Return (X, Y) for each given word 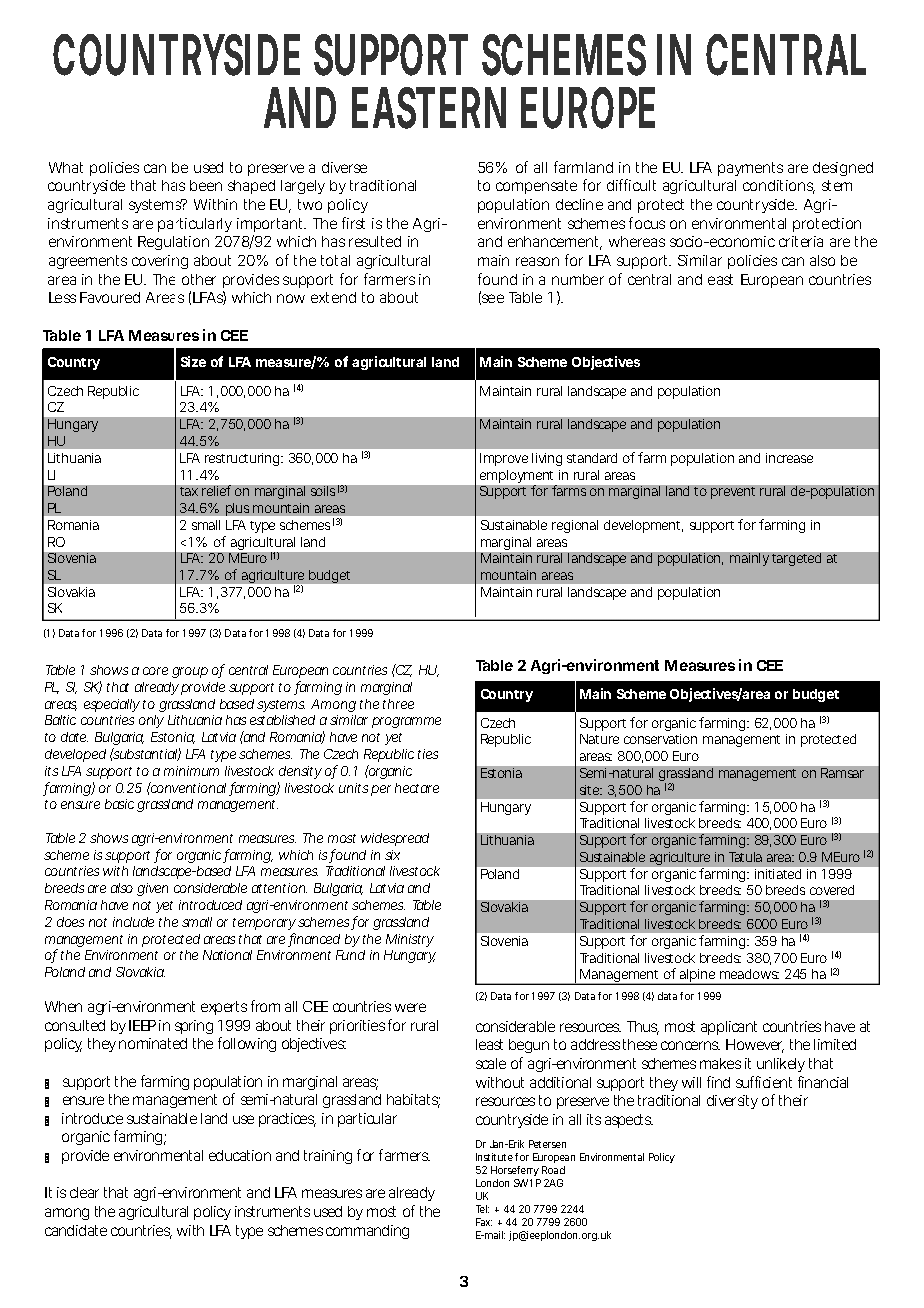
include (133, 922)
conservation (660, 739)
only (151, 721)
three (398, 704)
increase (789, 458)
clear (84, 1192)
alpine (698, 977)
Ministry (410, 940)
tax (189, 491)
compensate (536, 187)
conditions (779, 187)
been (206, 185)
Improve (504, 459)
